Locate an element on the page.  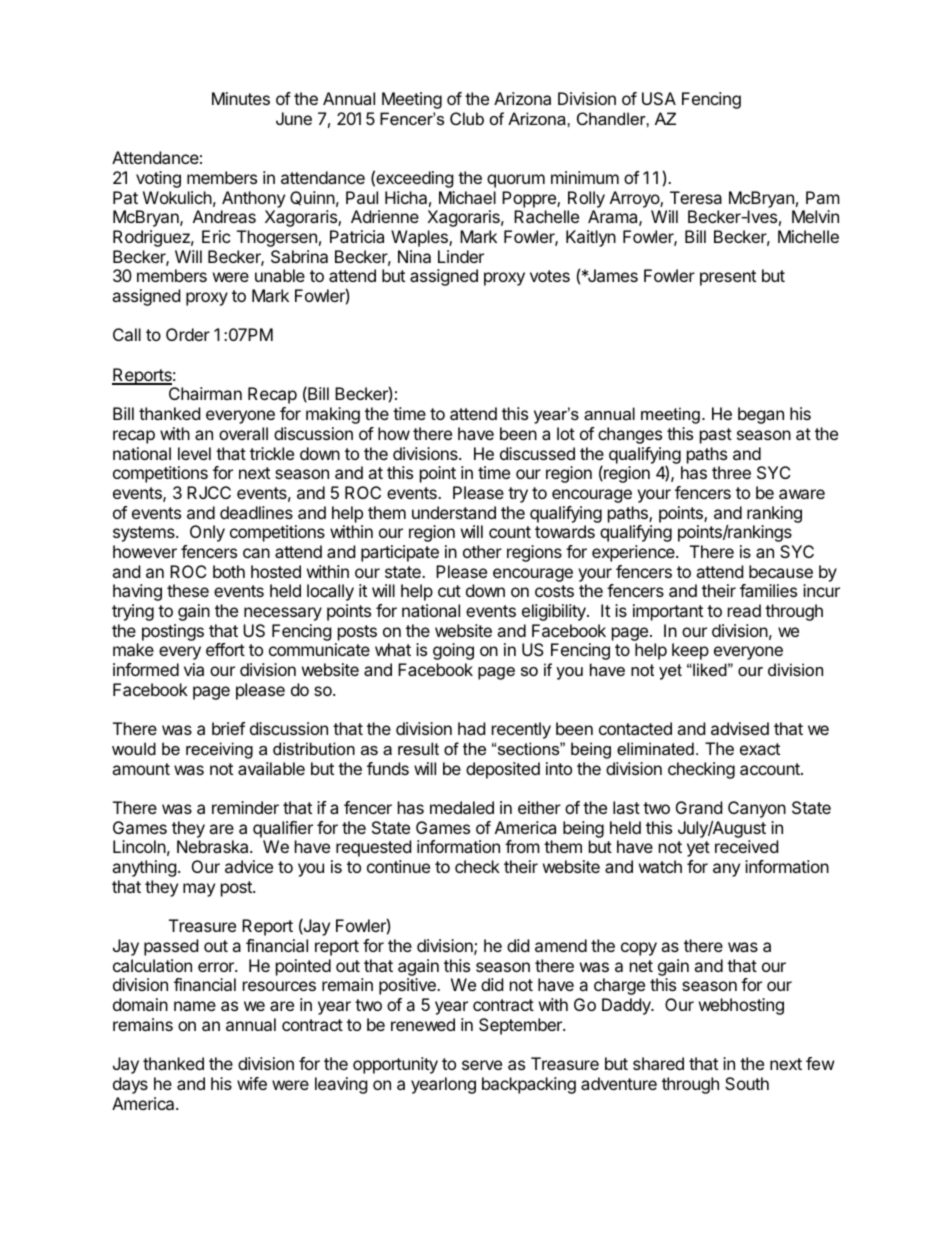
receiving is located at coordinates (219, 750).
